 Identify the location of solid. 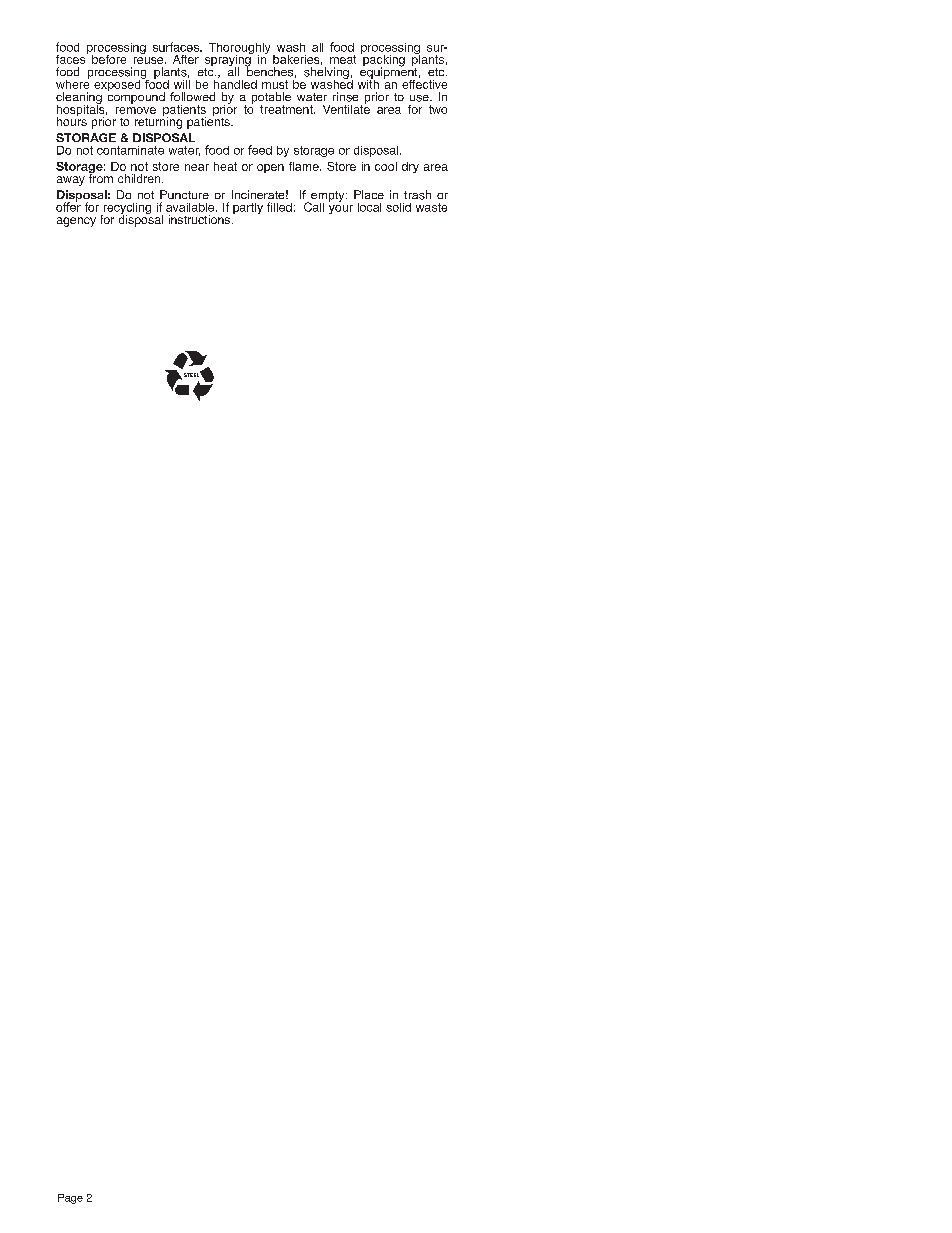
(398, 207).
